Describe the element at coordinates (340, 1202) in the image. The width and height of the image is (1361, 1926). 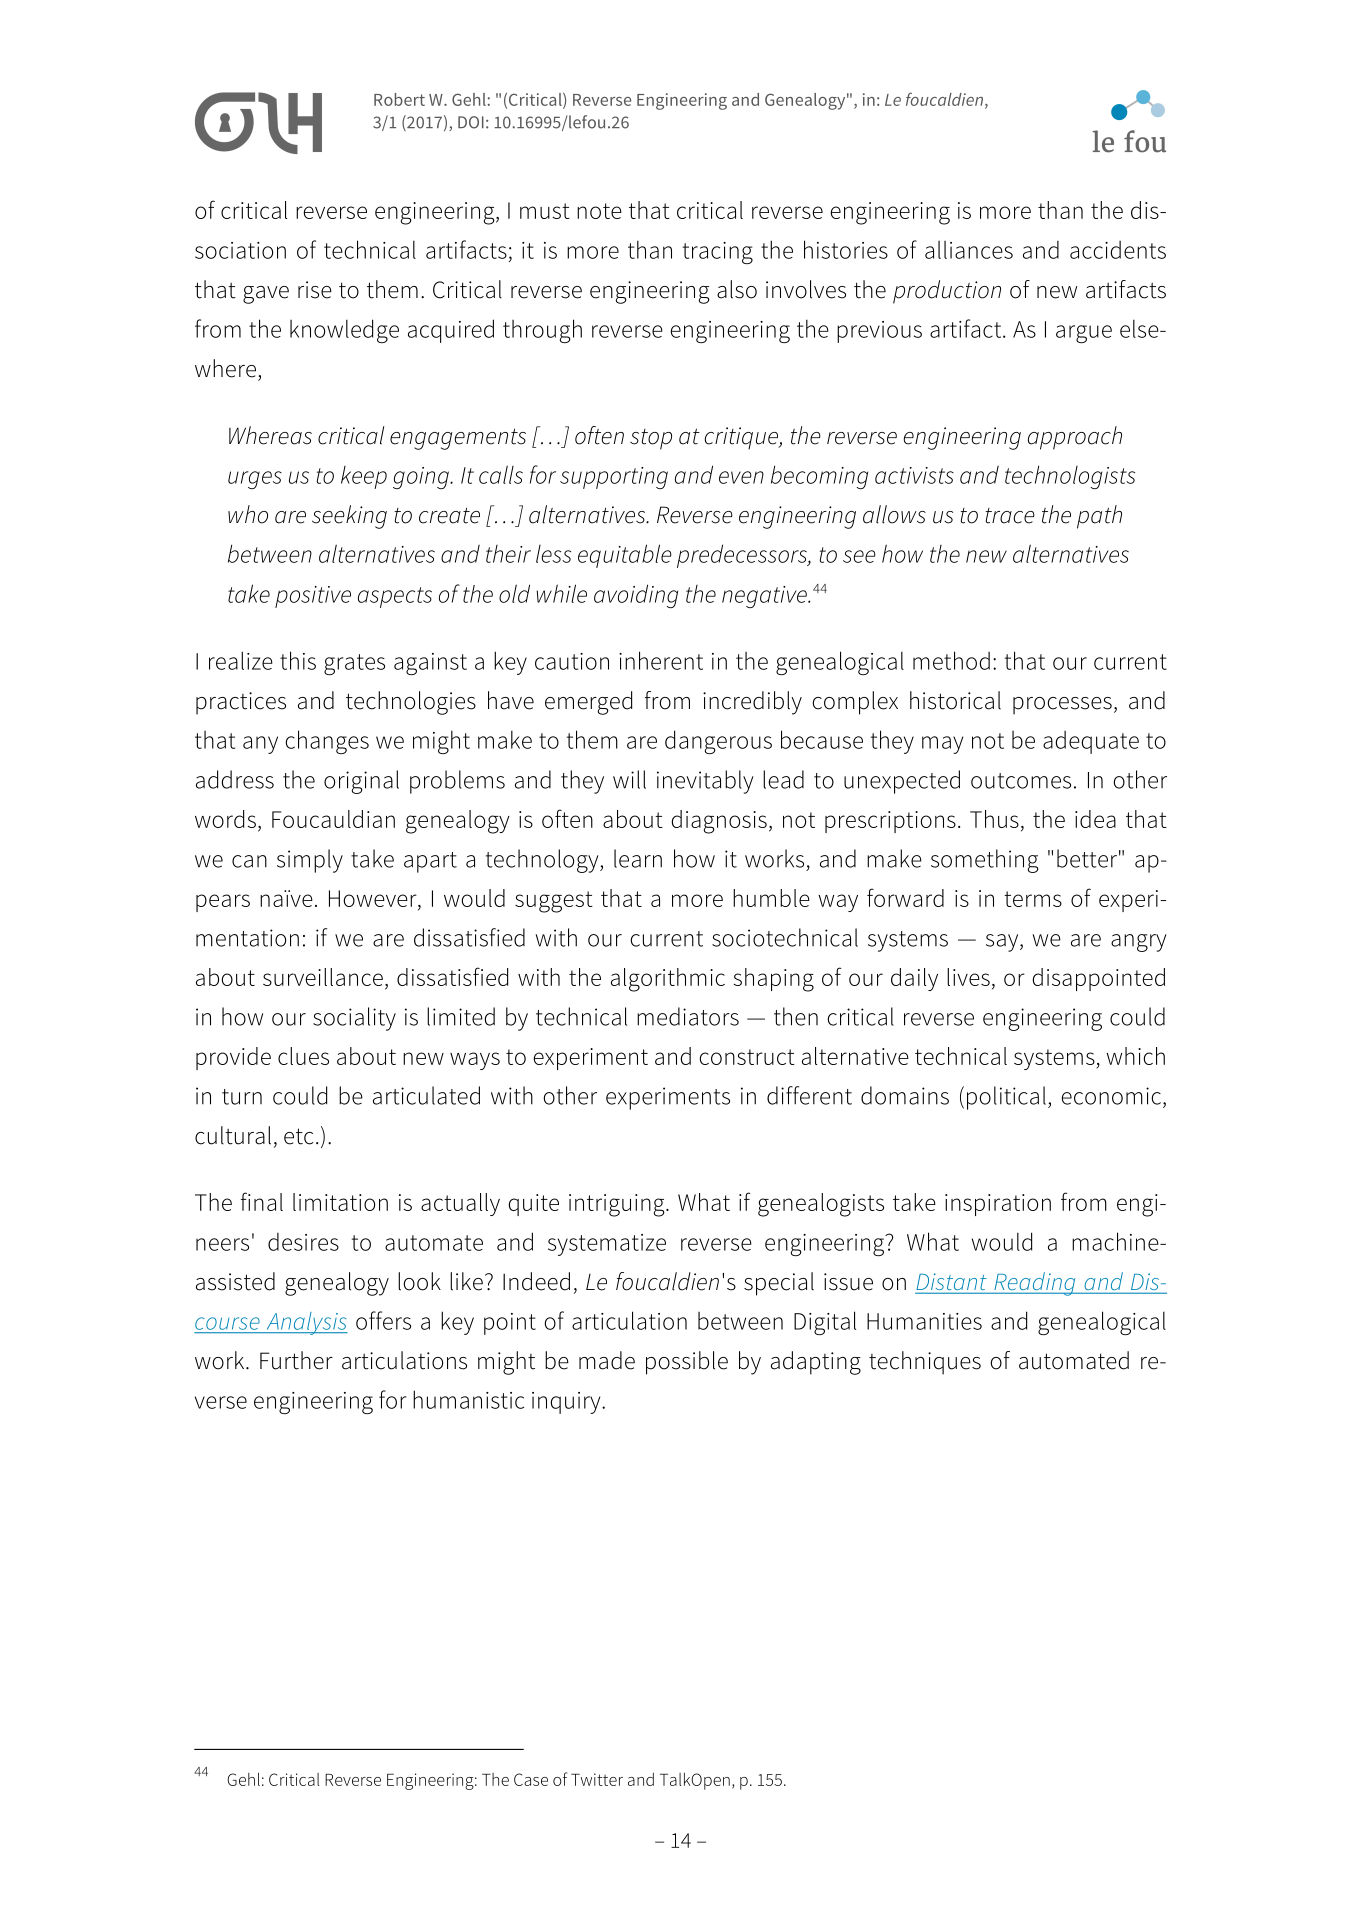
I see `limitation` at that location.
